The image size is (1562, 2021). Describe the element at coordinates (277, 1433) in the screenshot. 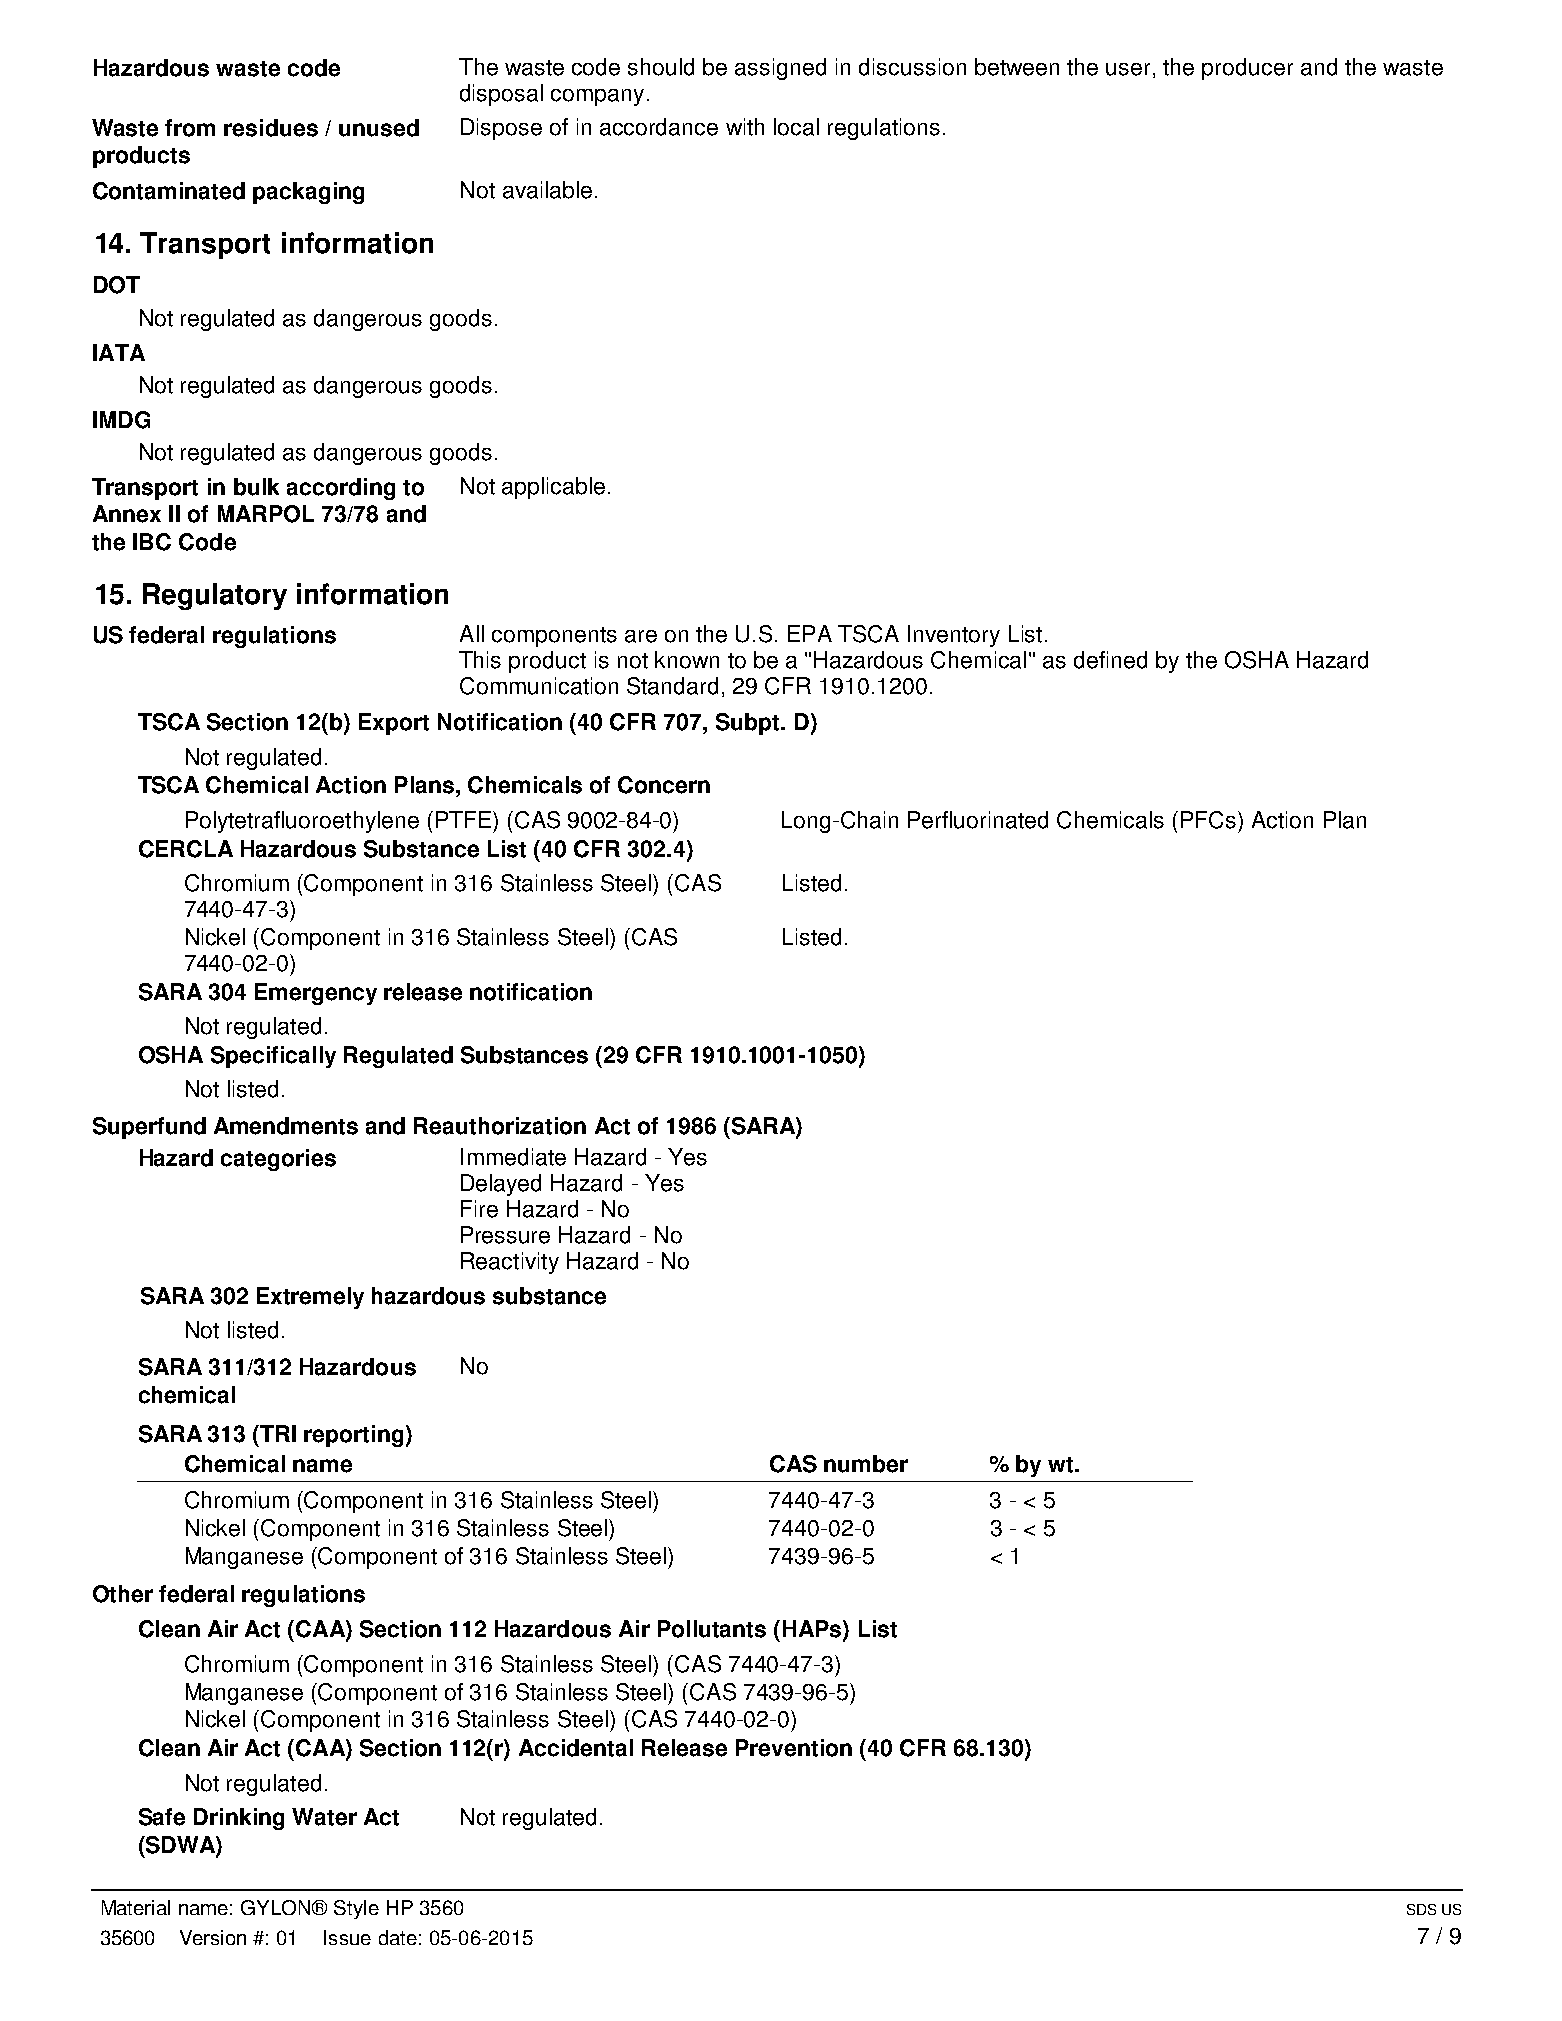

I see `TRI` at that location.
